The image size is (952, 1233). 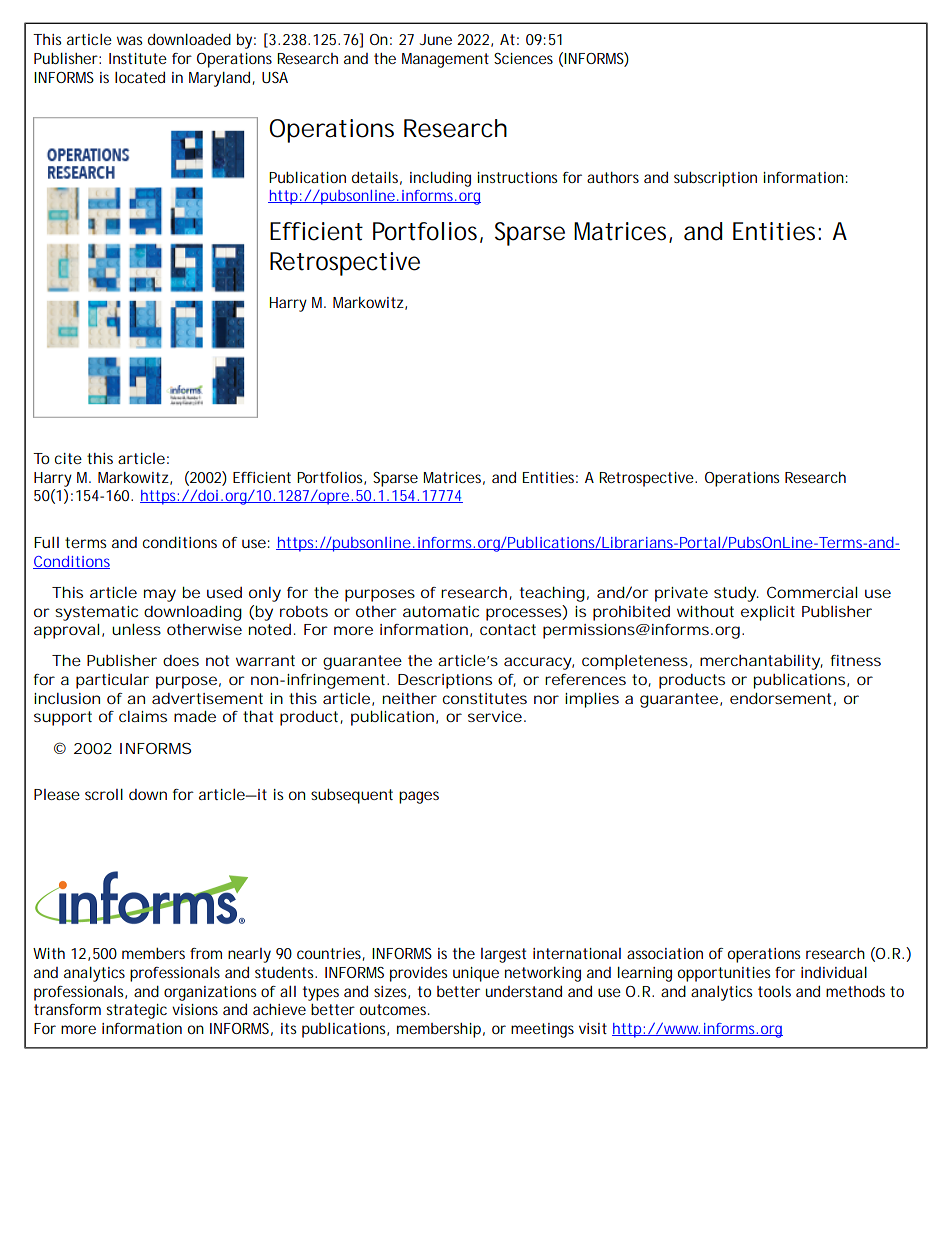 I want to click on subscription, so click(x=715, y=179).
